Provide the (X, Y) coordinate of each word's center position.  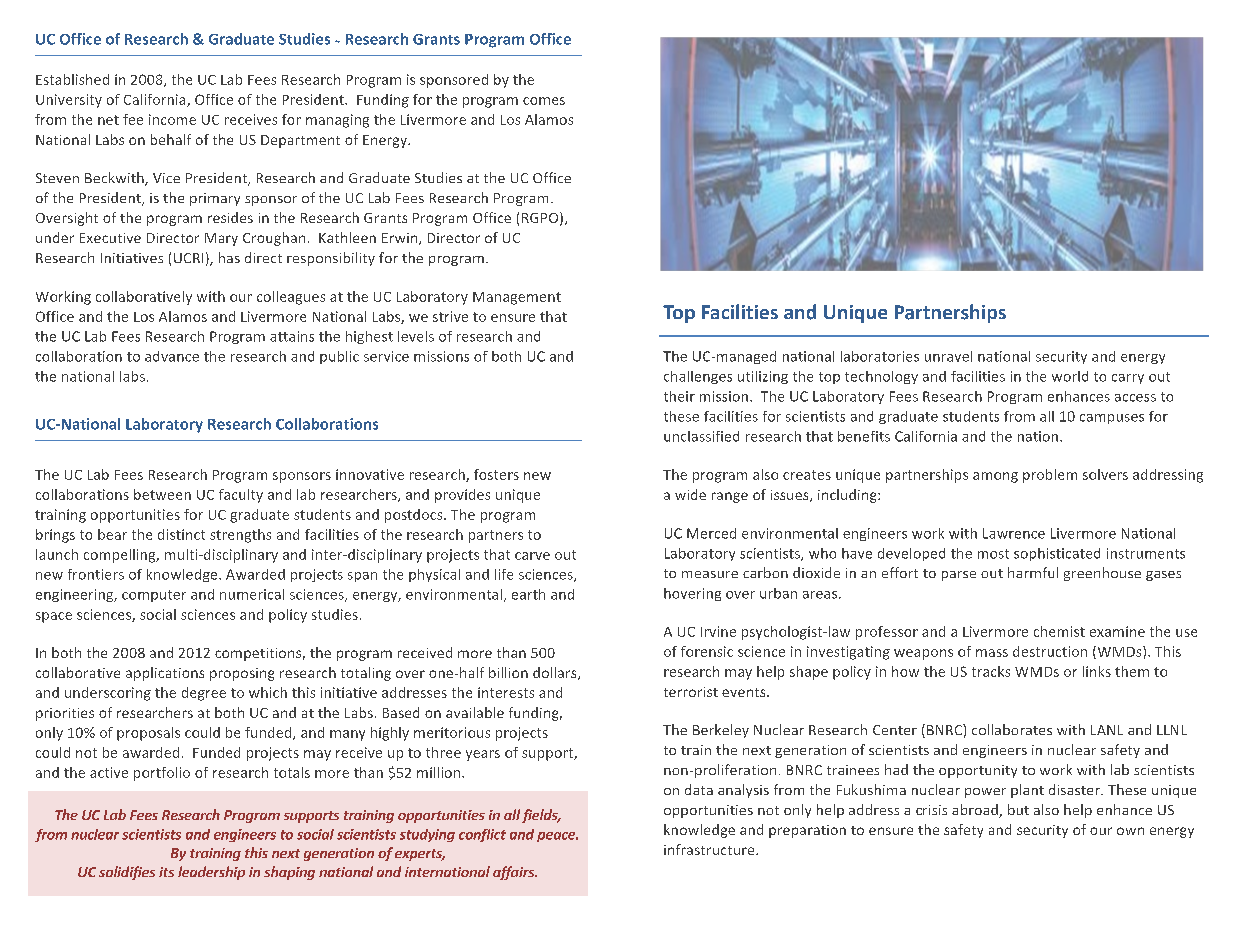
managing (337, 121)
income (172, 119)
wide (690, 494)
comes (544, 101)
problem (1050, 476)
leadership (211, 873)
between (162, 494)
